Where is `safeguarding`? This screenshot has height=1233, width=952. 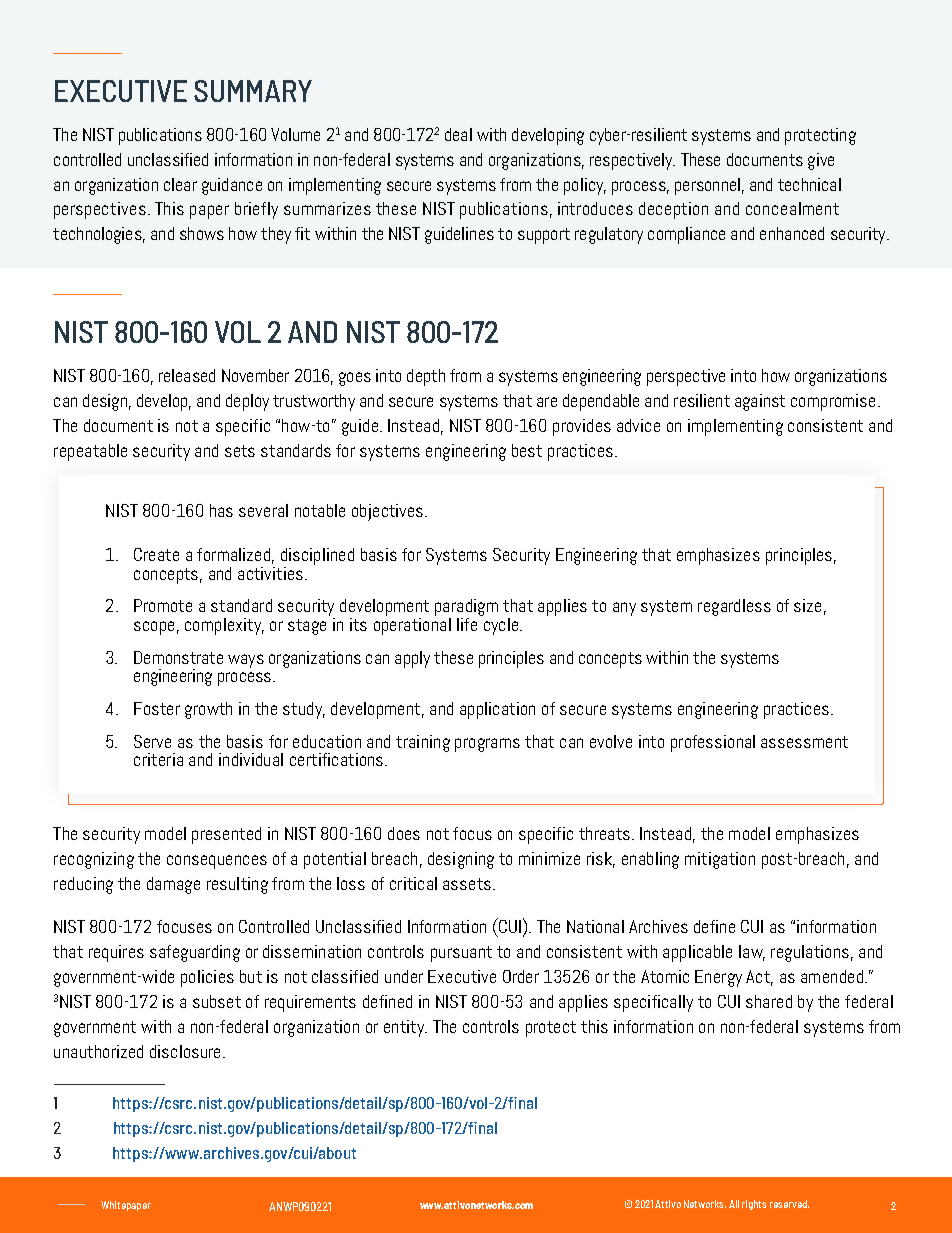
safeguarding is located at coordinates (195, 953).
